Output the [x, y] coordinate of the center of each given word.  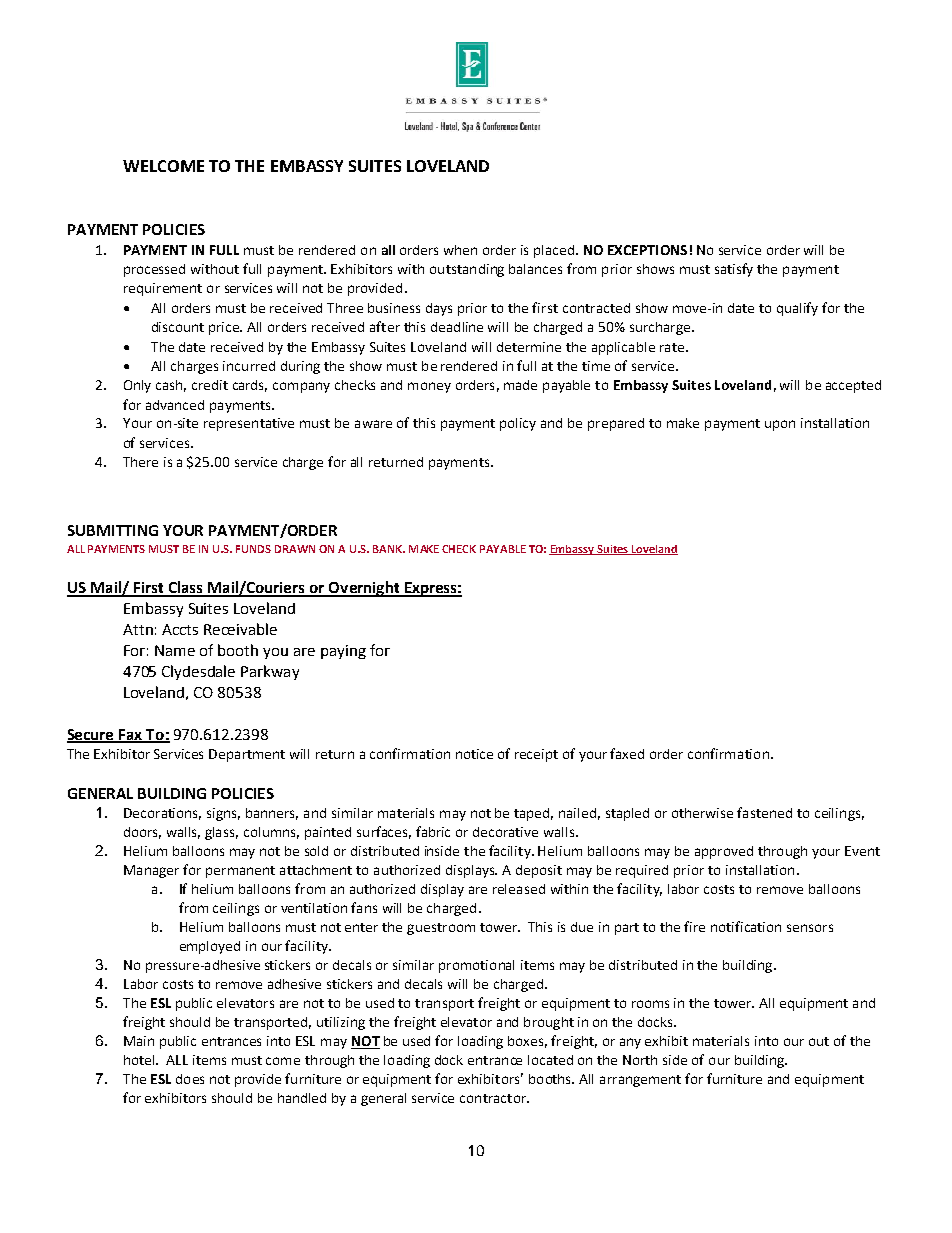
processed [154, 270]
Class [185, 588]
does [190, 1079]
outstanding [467, 270]
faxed [627, 753]
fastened [764, 812]
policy [518, 424]
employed [210, 947]
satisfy [734, 270]
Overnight [364, 589]
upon [780, 425]
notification [746, 926]
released [519, 889]
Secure [92, 735]
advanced [175, 405]
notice [474, 754]
